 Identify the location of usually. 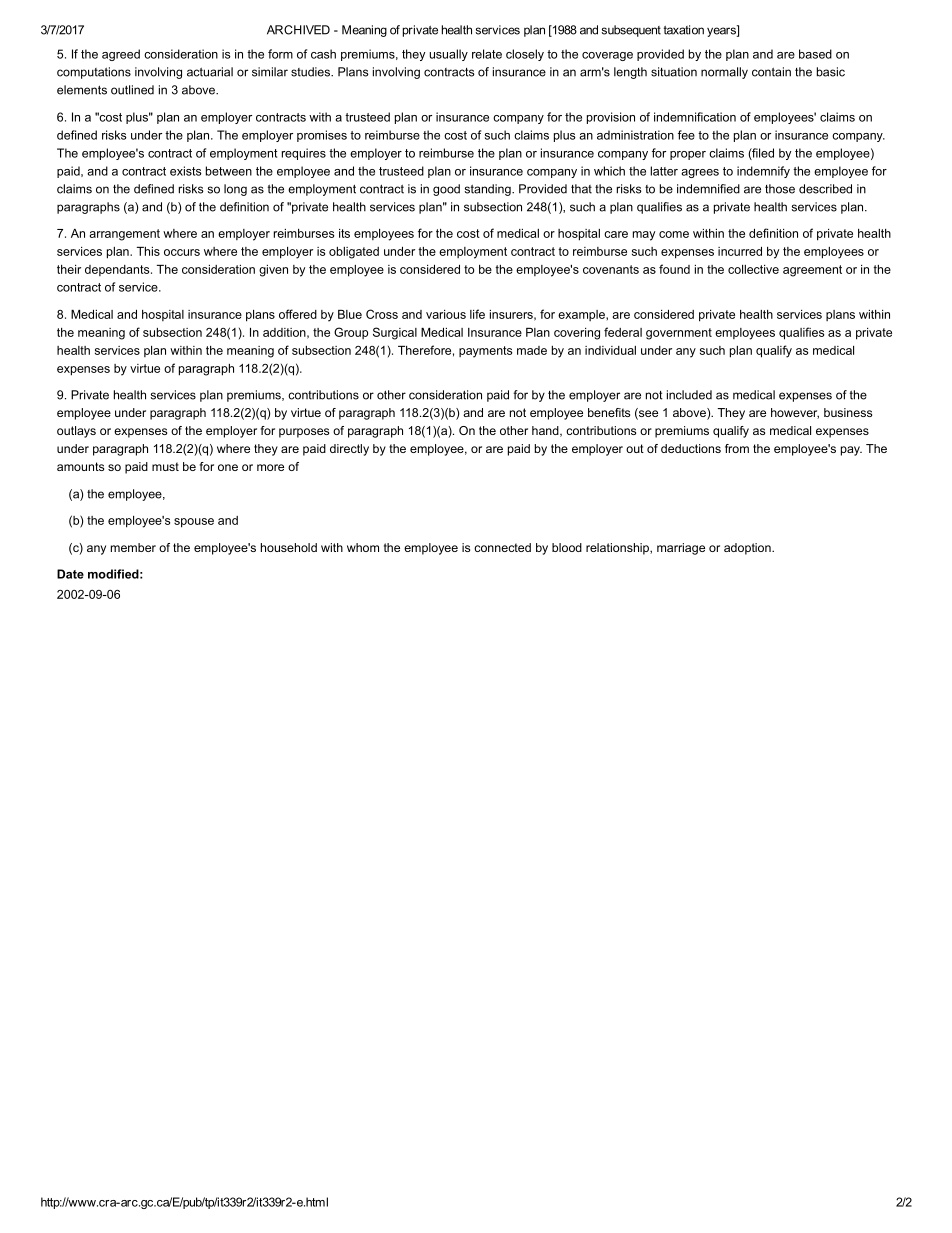
(448, 55).
